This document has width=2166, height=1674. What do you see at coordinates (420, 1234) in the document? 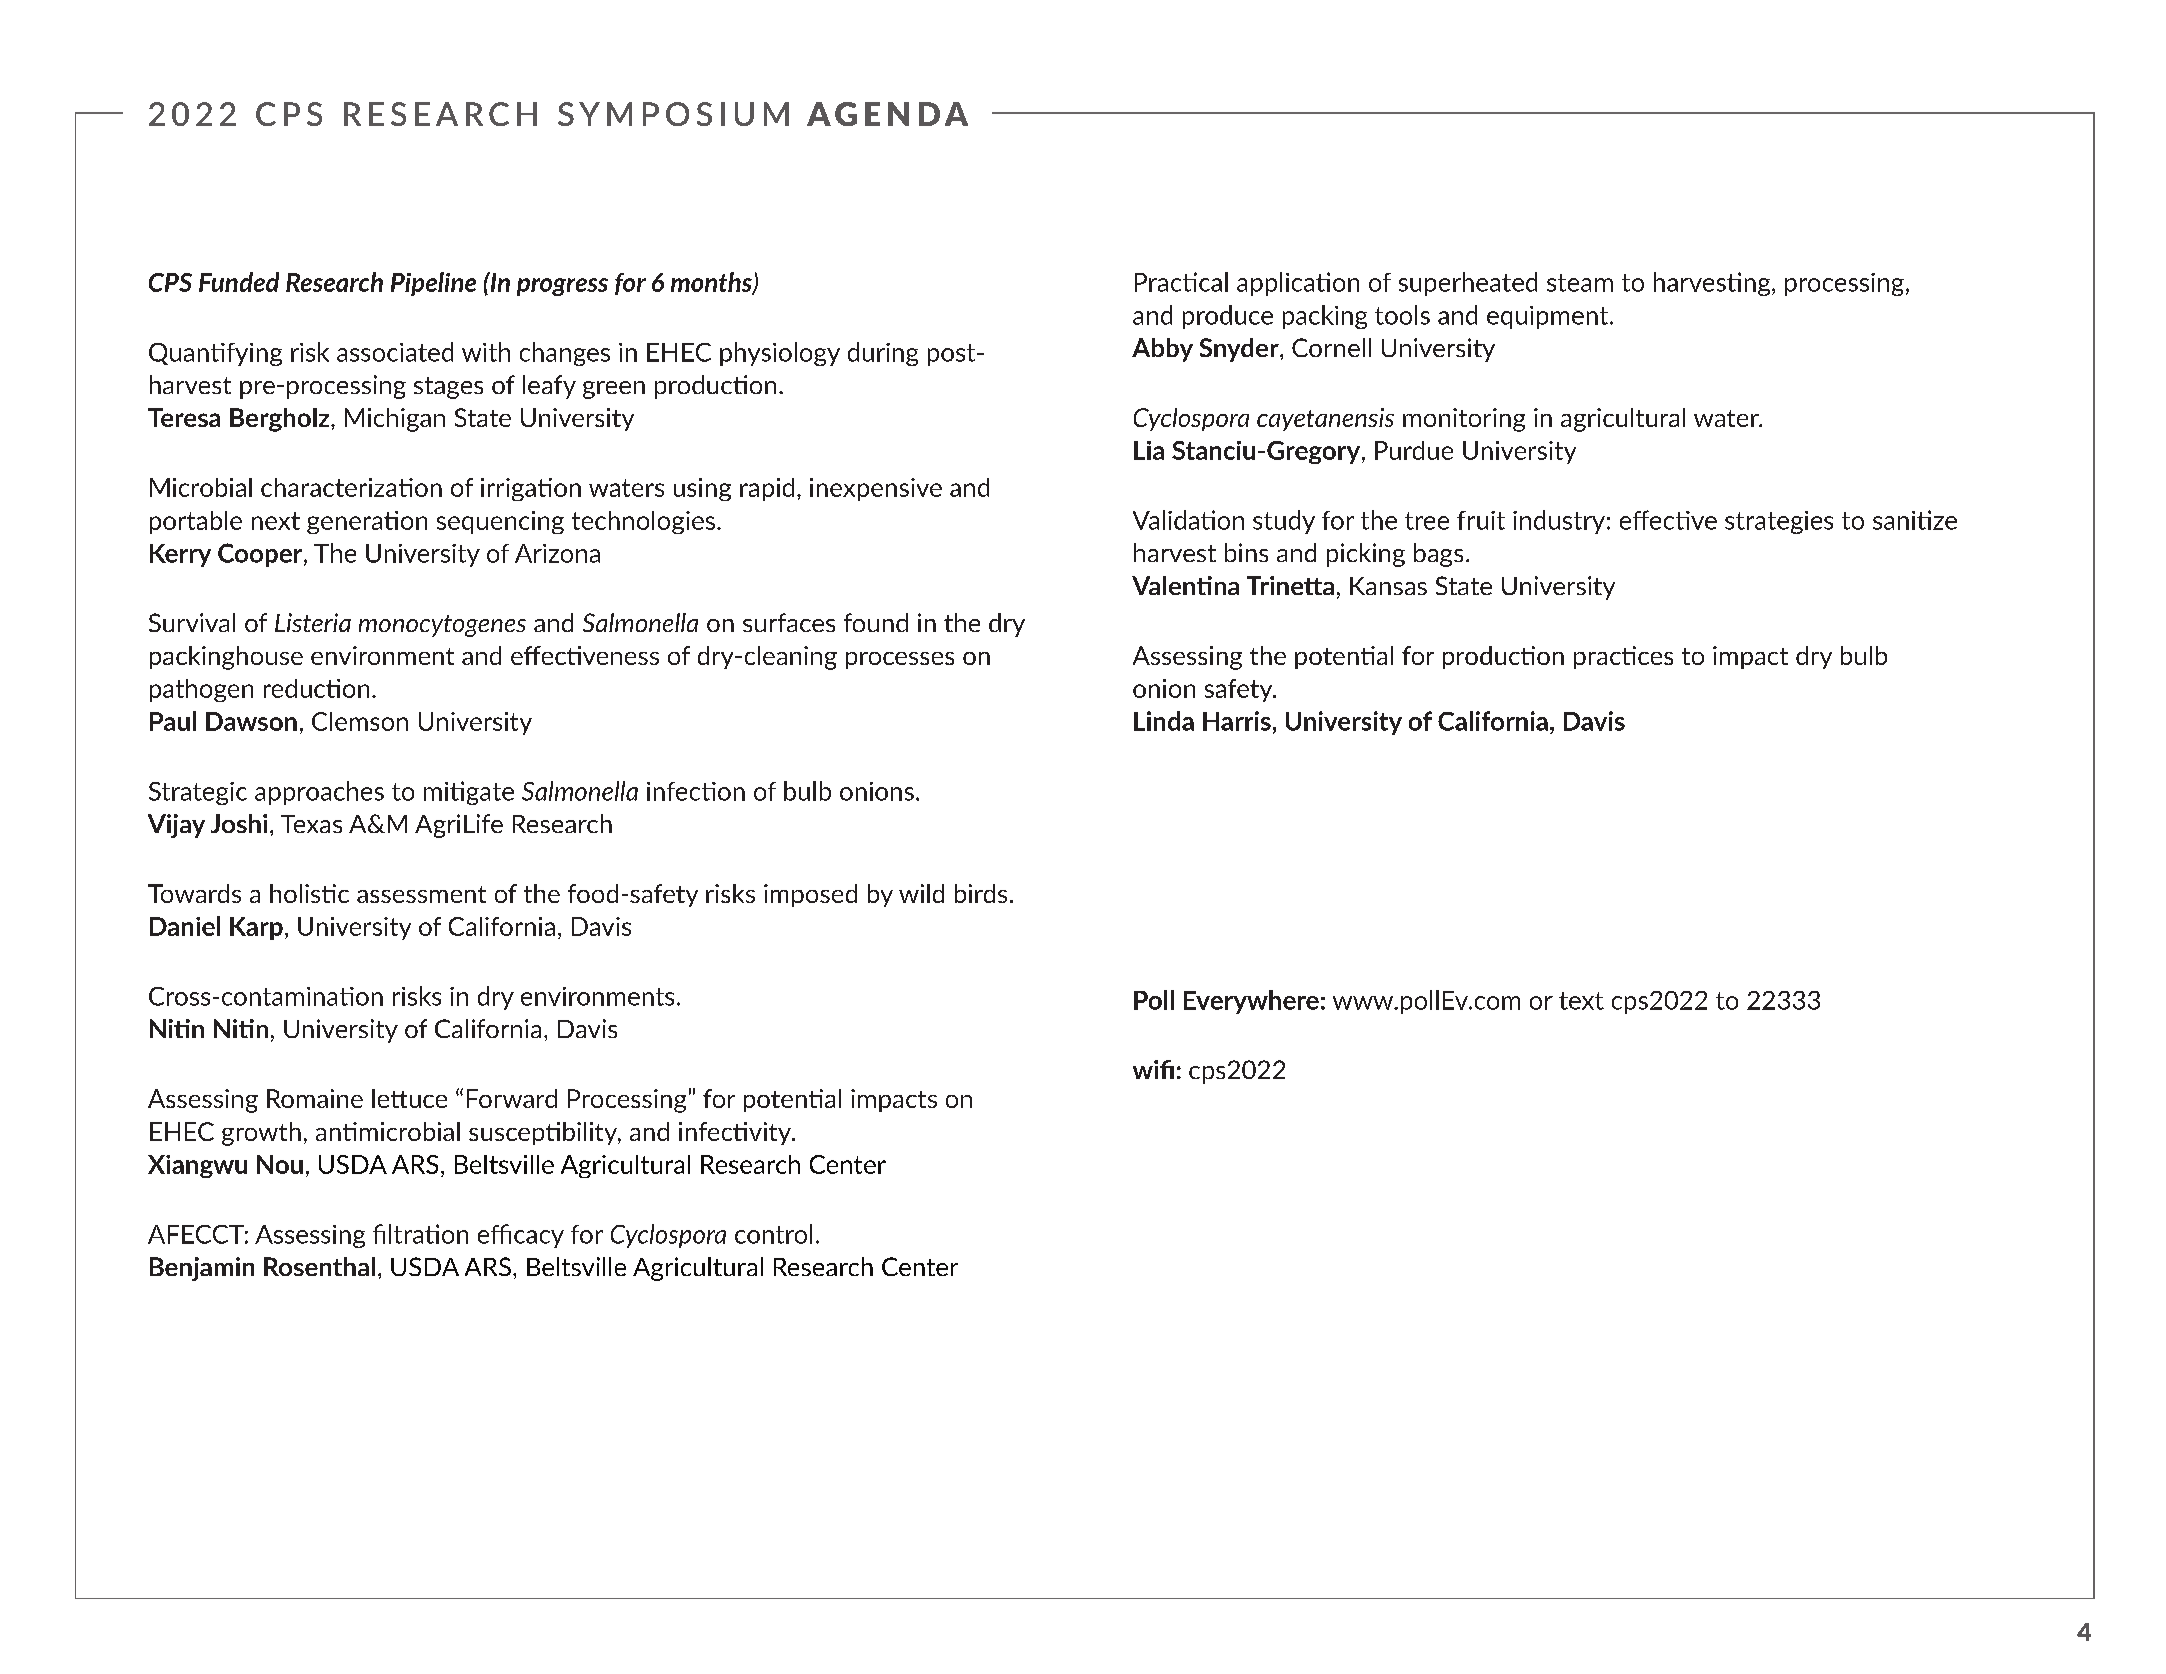
I see `filtration` at bounding box center [420, 1234].
